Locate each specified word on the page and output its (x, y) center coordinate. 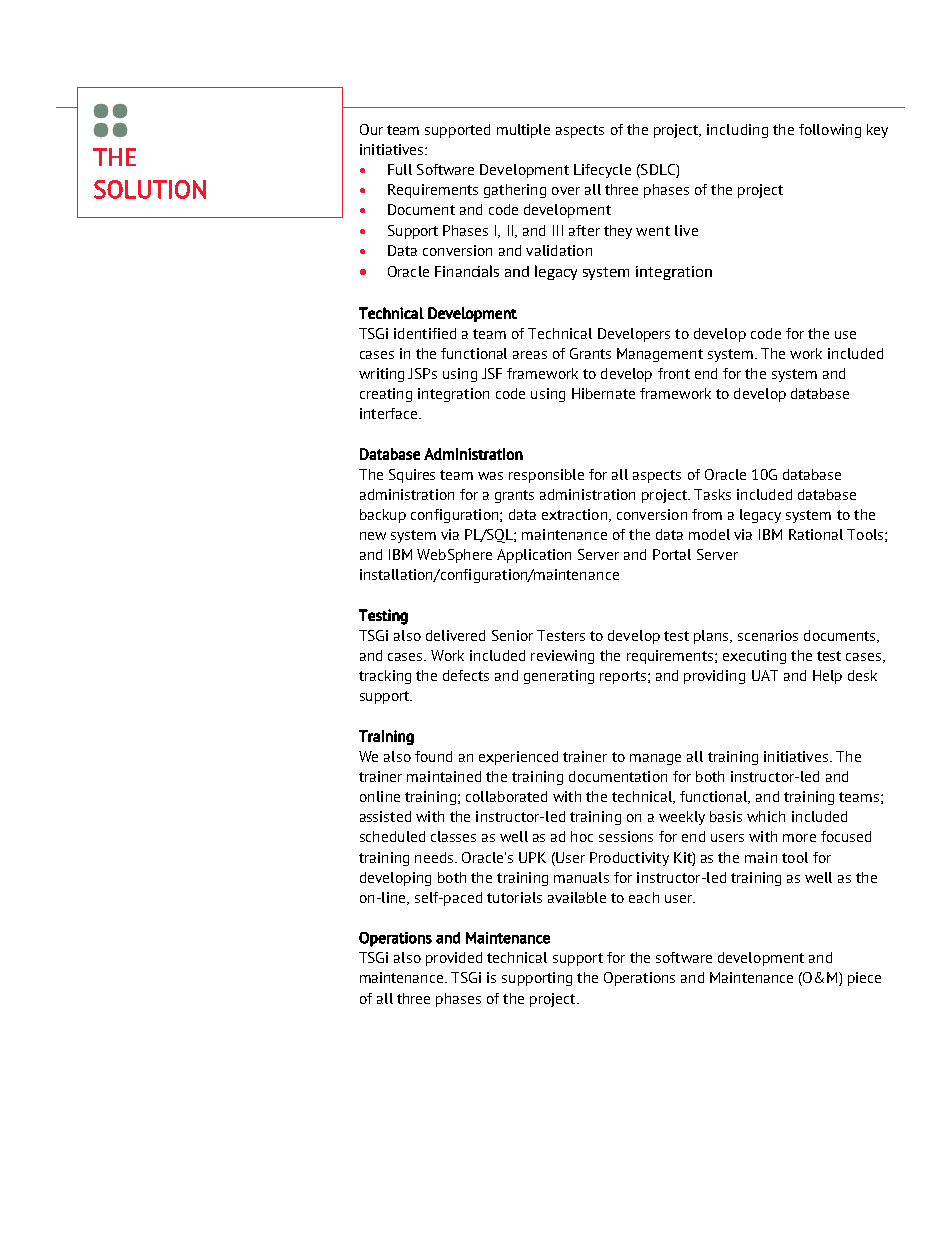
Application (534, 556)
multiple (523, 131)
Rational (816, 534)
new (373, 536)
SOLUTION (150, 189)
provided (454, 959)
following (830, 131)
